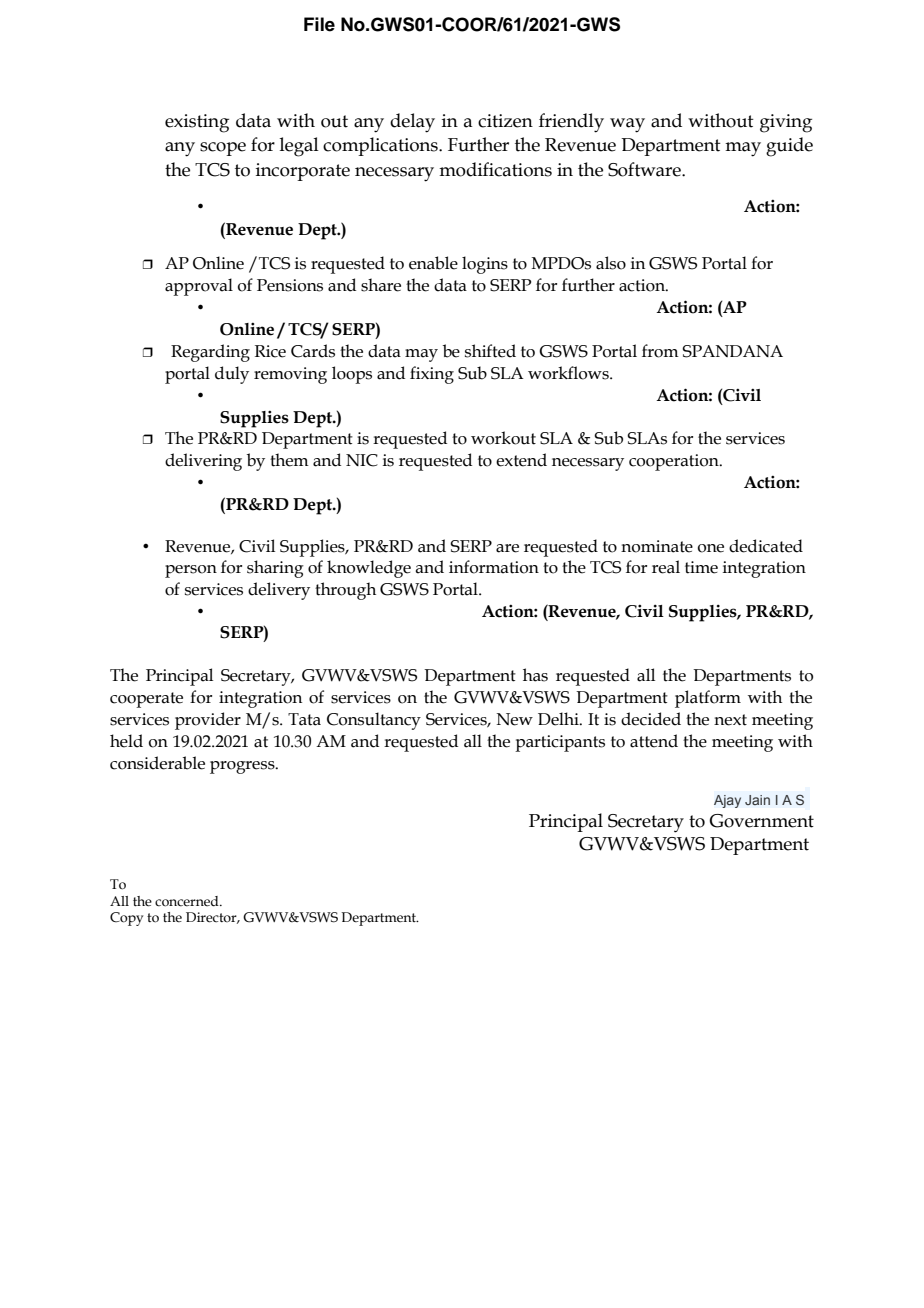 The image size is (924, 1308). Describe the element at coordinates (188, 901) in the screenshot. I see `concerned` at that location.
